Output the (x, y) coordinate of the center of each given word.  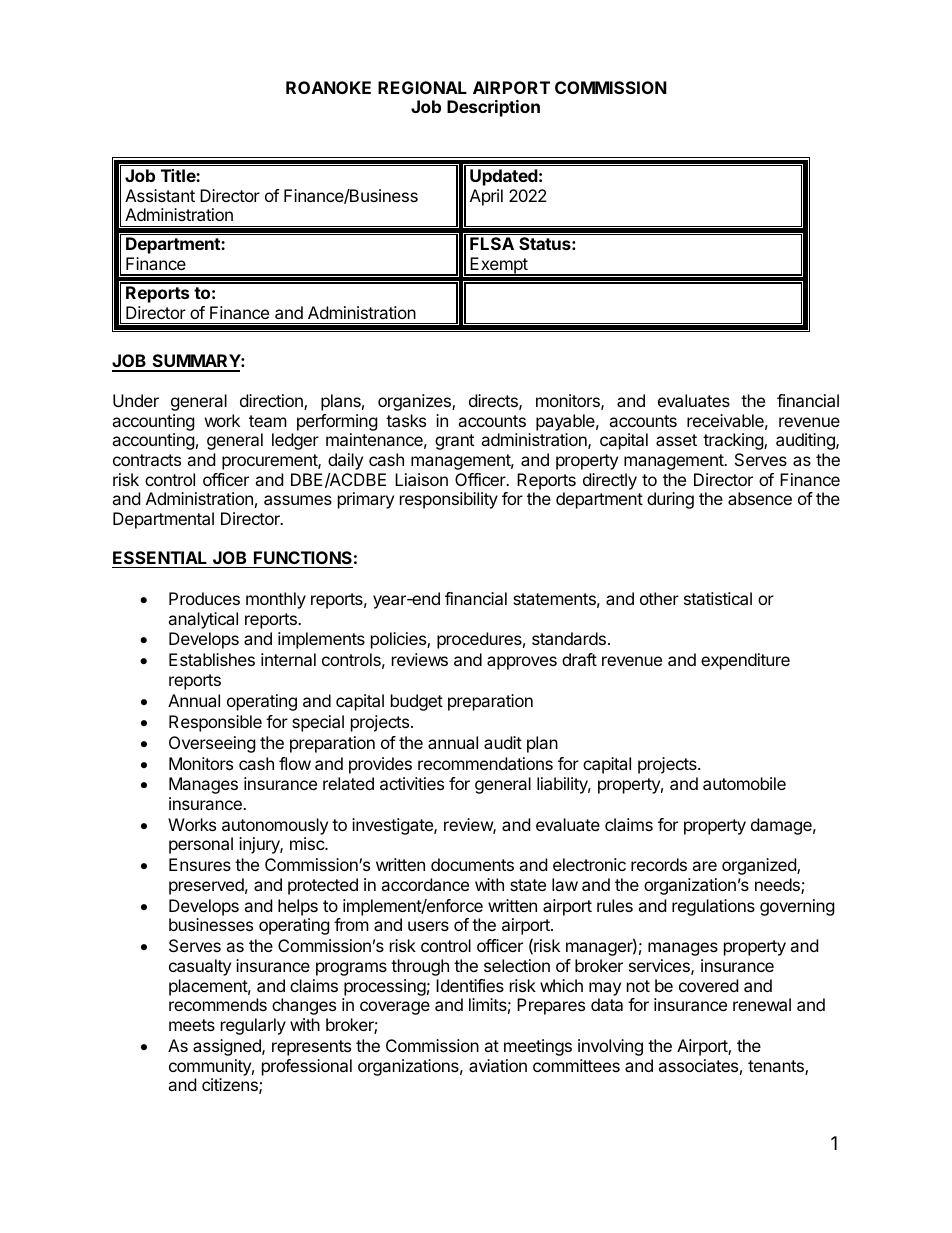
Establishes (212, 659)
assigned (228, 1047)
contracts (147, 460)
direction (272, 402)
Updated (504, 177)
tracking (734, 441)
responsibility (449, 500)
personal (201, 845)
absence (760, 498)
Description (493, 108)
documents (472, 864)
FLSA (492, 243)
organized (760, 866)
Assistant (160, 195)
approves (522, 663)
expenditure (745, 661)
